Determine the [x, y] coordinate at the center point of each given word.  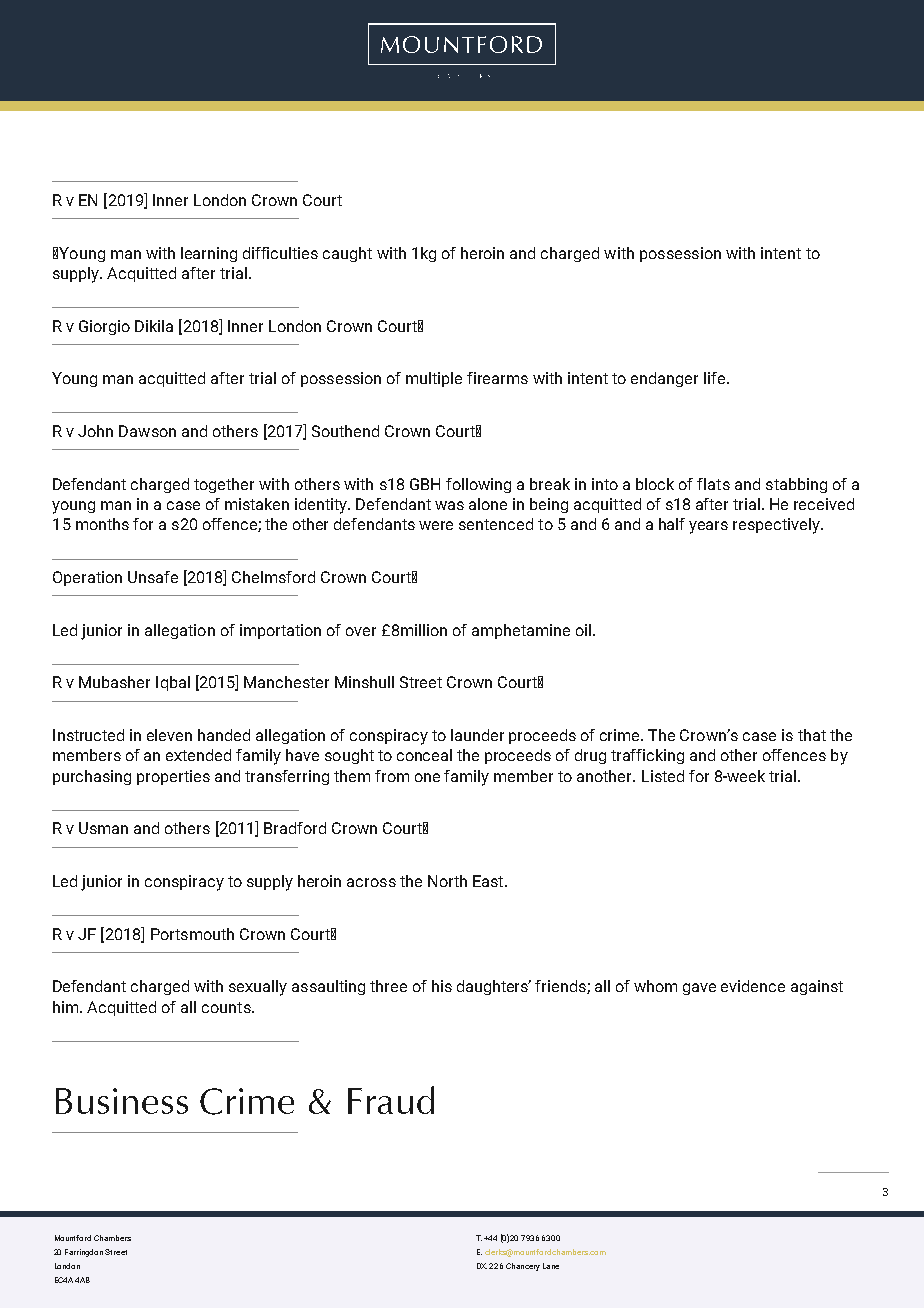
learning [209, 254]
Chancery [523, 1267]
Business [122, 1101]
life [714, 378]
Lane [551, 1266]
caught [347, 254]
